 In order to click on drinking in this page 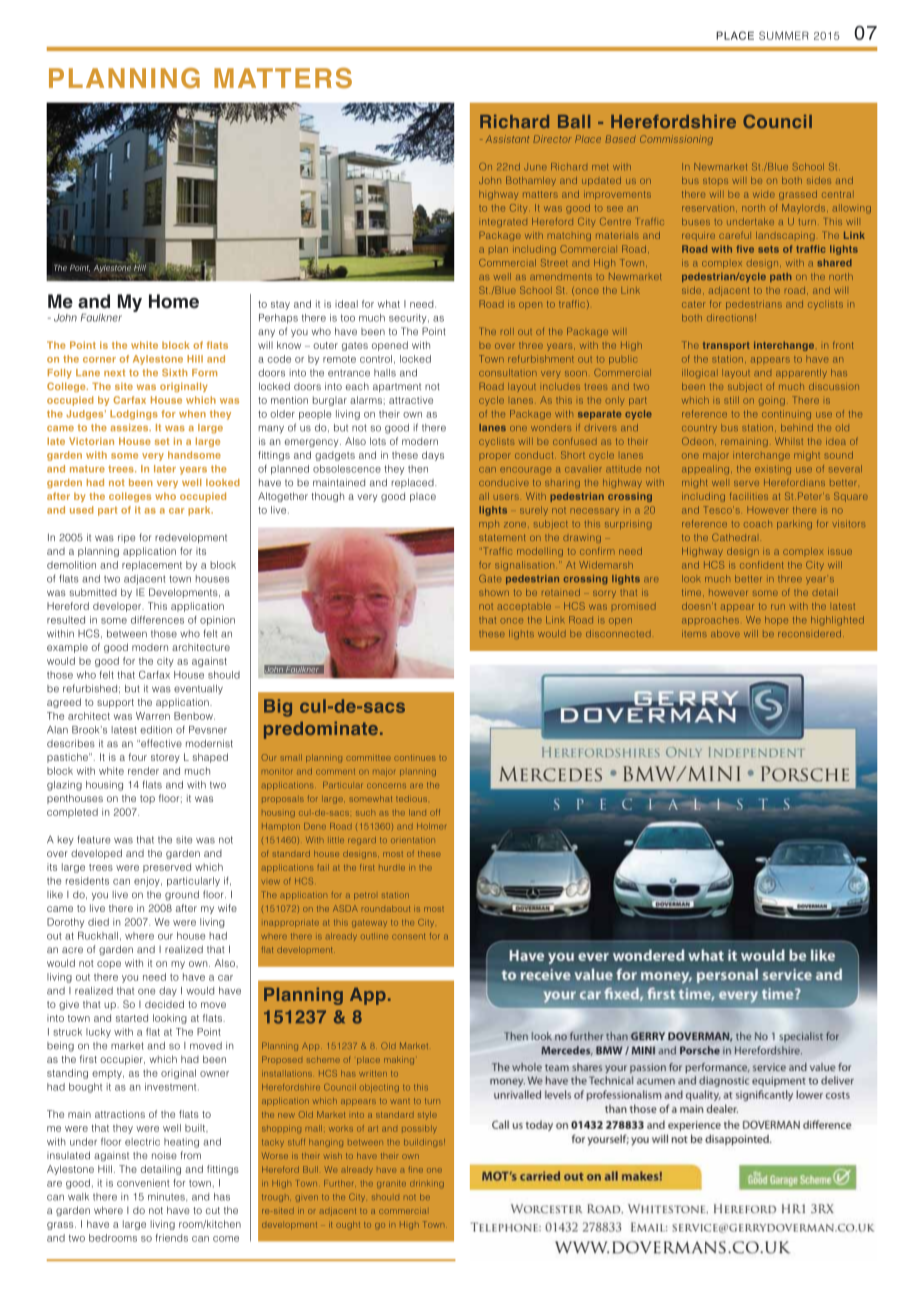, I will do `click(427, 1185)`.
